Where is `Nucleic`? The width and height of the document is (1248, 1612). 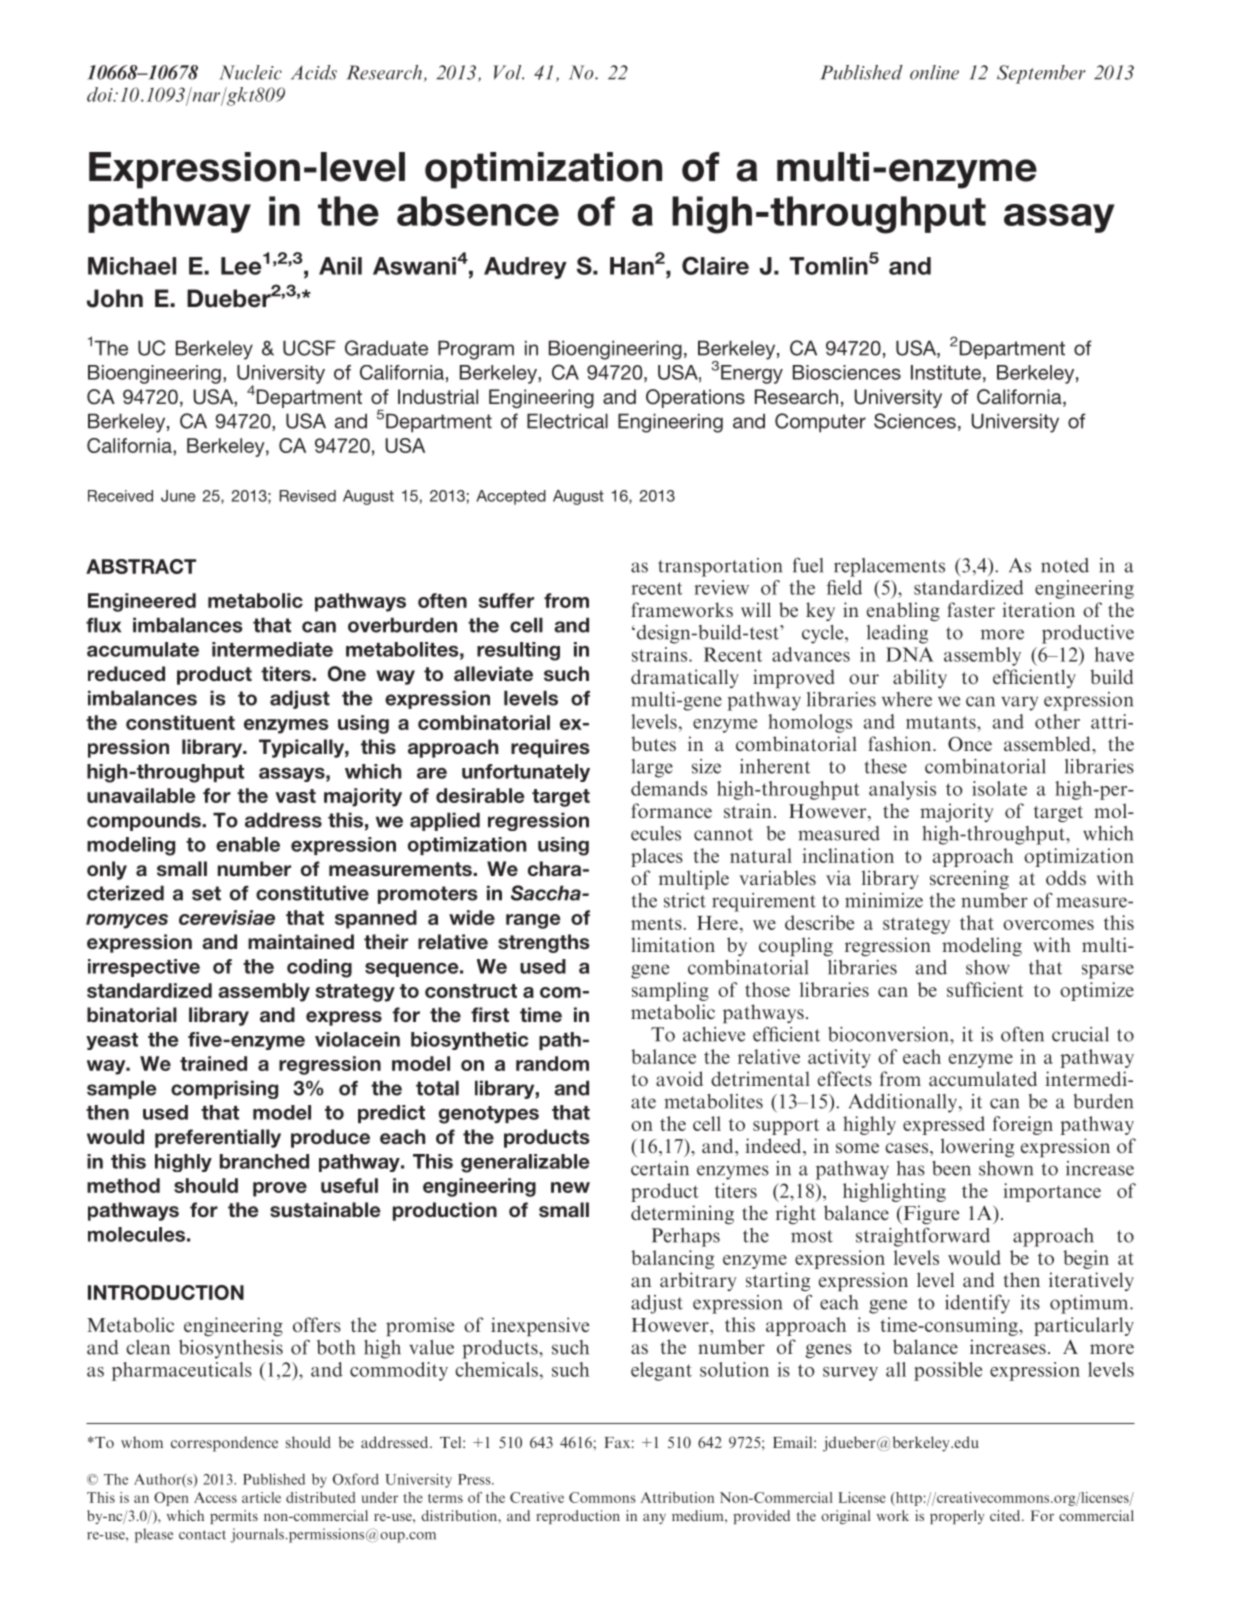
Nucleic is located at coordinates (250, 72).
